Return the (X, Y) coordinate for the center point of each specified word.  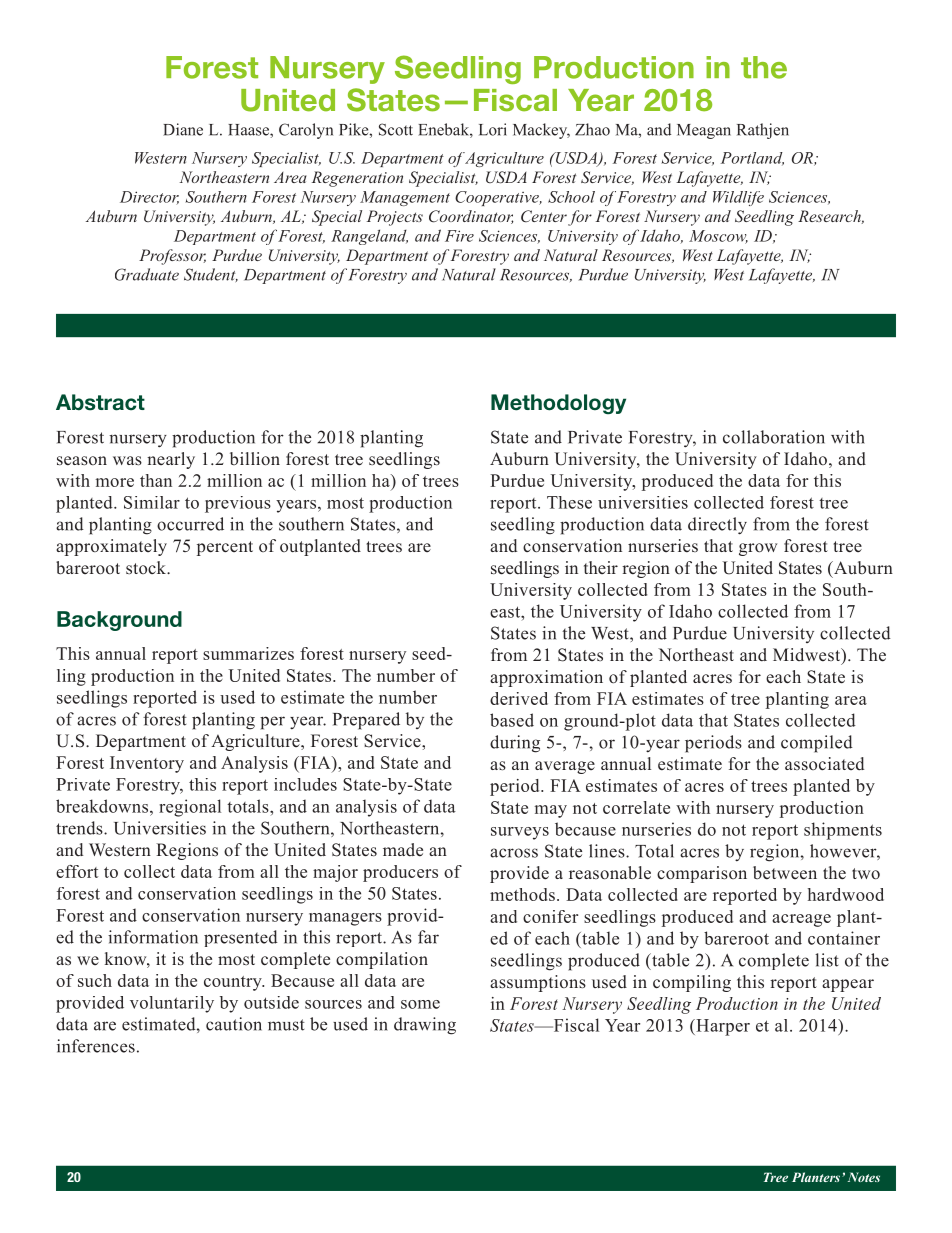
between (785, 873)
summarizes (248, 653)
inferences (96, 1046)
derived (519, 698)
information (153, 937)
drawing (425, 1026)
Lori (493, 129)
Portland (752, 159)
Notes (864, 1177)
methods (522, 894)
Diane (183, 129)
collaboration (774, 437)
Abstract (100, 402)
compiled (817, 744)
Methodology (558, 404)
